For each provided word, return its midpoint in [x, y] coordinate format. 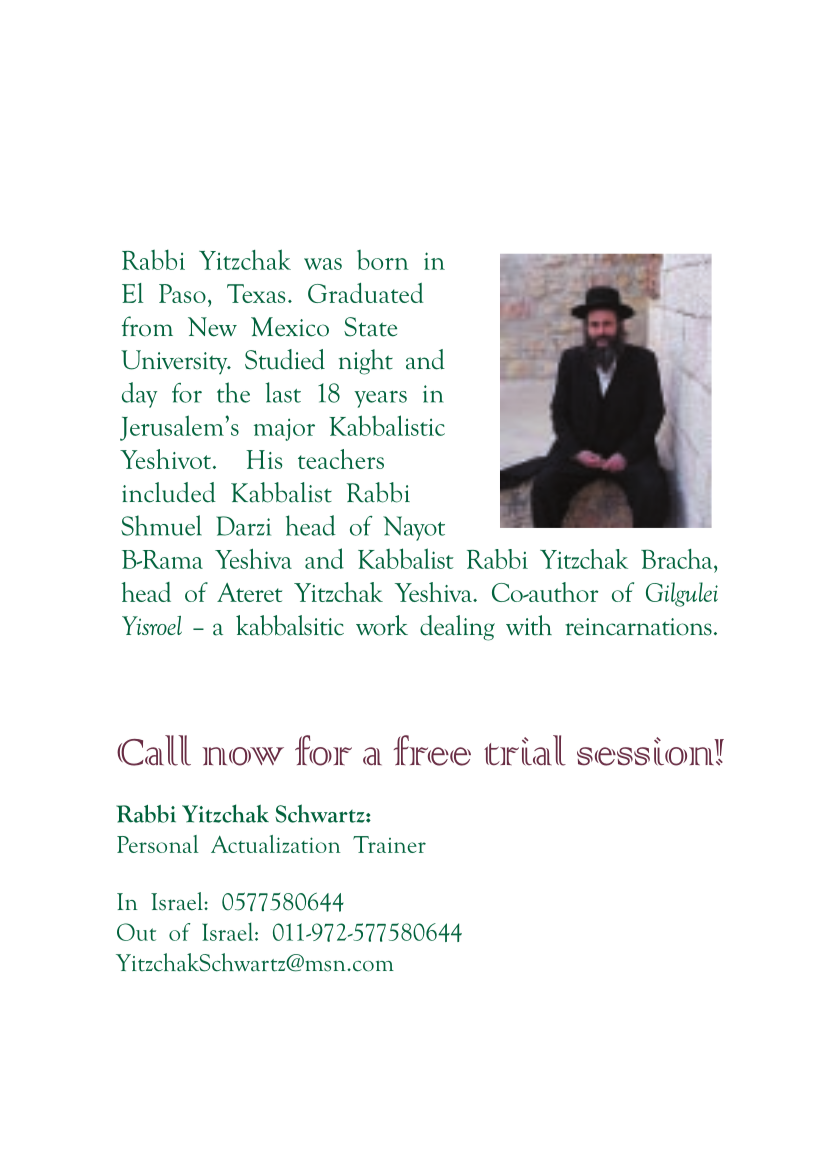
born [383, 260]
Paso [182, 293]
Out [136, 932]
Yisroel [152, 625]
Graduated [365, 293]
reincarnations [638, 627]
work [382, 625]
